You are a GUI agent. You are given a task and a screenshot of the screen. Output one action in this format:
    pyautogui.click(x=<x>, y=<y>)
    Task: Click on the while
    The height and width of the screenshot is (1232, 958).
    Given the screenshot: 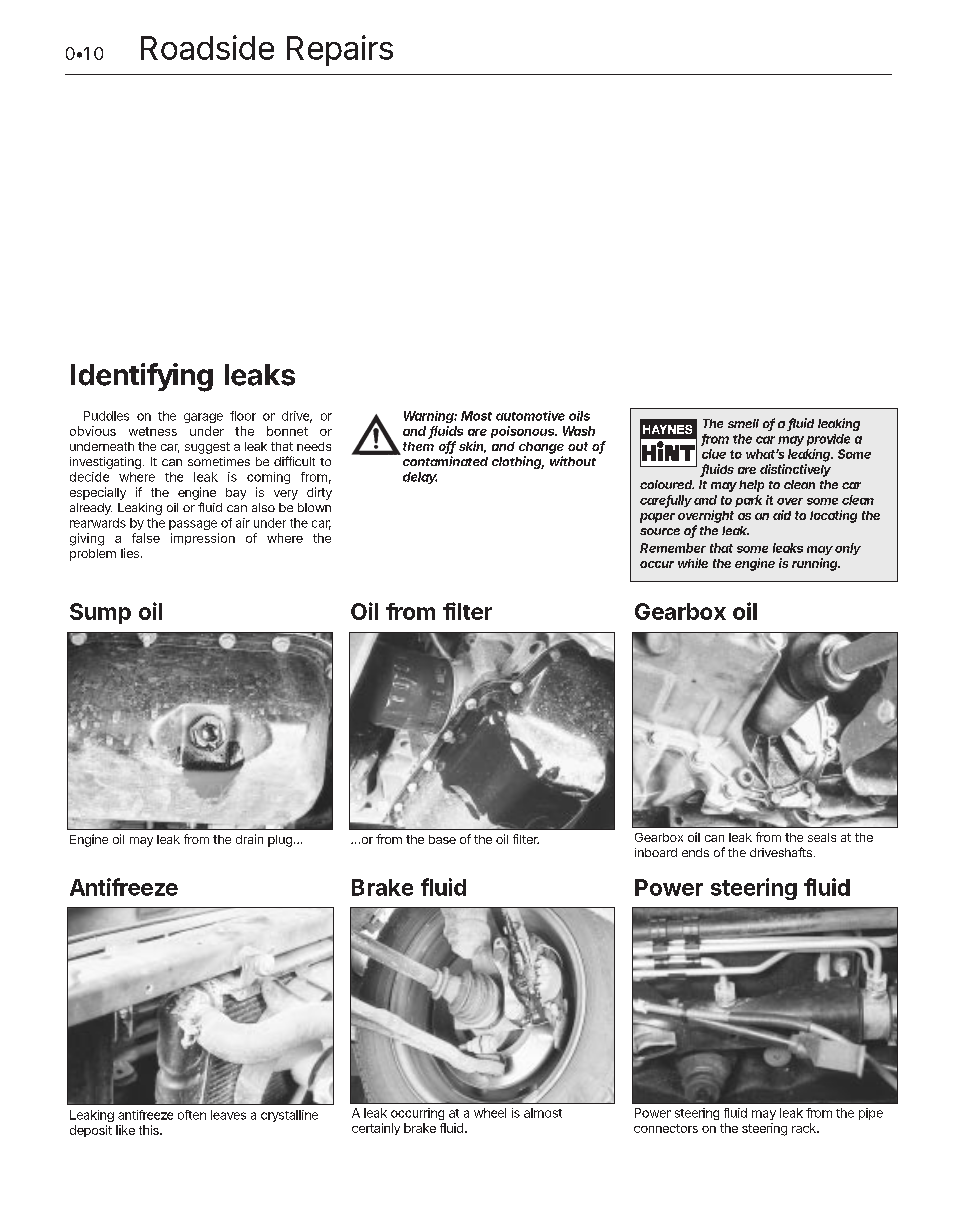 What is the action you would take?
    pyautogui.click(x=693, y=563)
